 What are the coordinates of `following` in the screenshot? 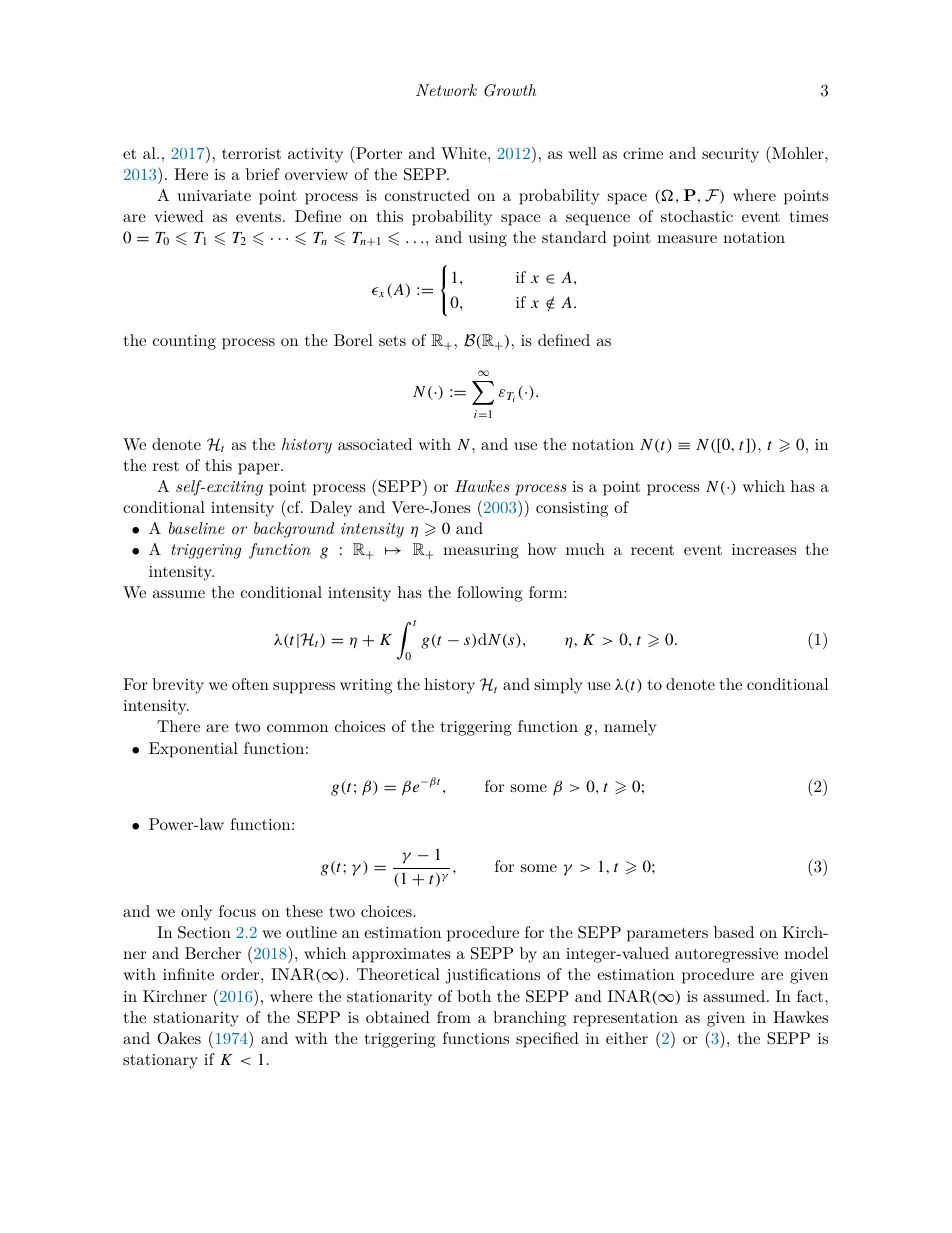 It's located at (490, 594).
